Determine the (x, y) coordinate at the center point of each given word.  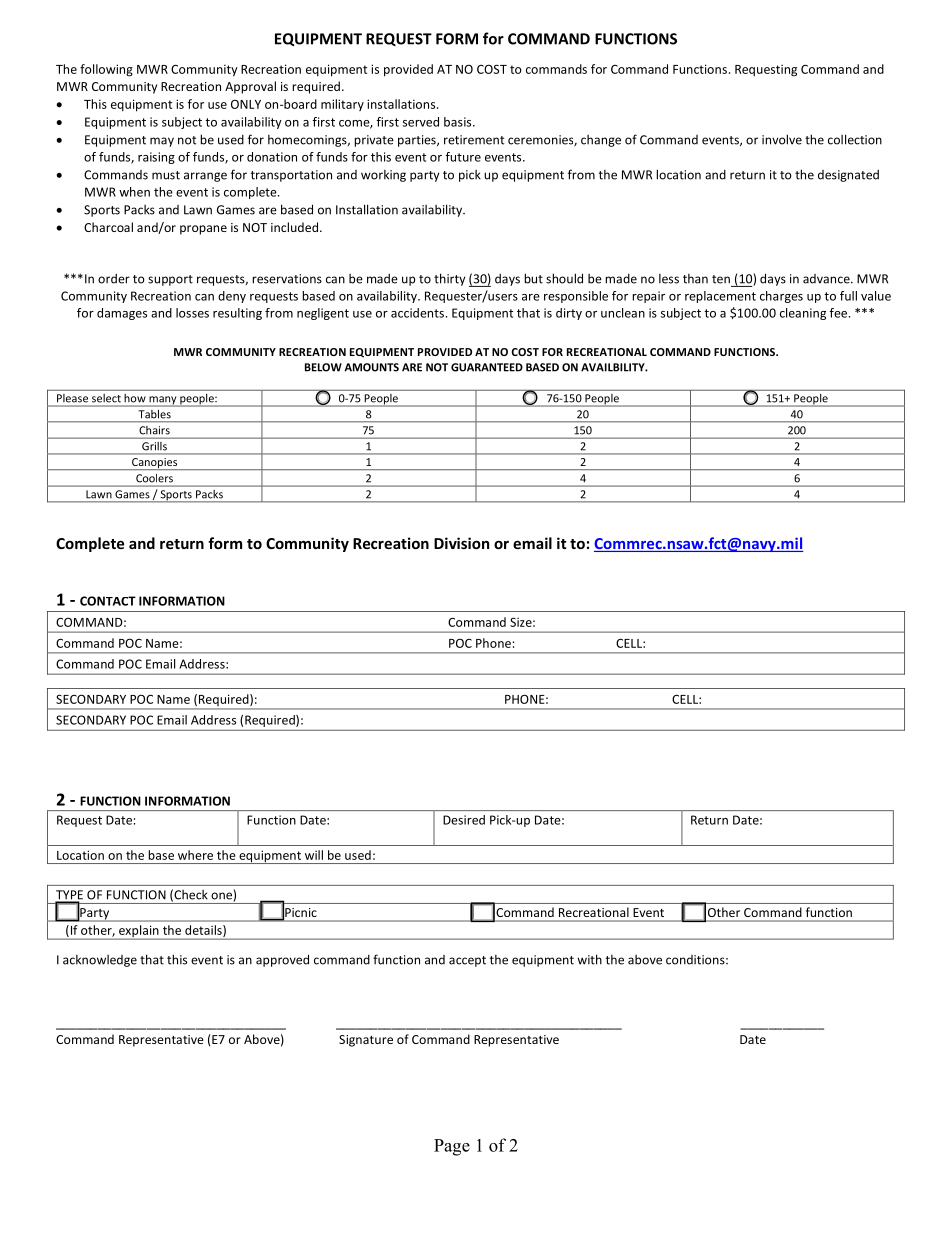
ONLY (246, 104)
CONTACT (108, 601)
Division (461, 543)
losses (192, 313)
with (589, 959)
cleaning (803, 314)
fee (839, 313)
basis (459, 122)
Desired (464, 820)
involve (782, 139)
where (195, 855)
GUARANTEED (487, 367)
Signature (366, 1041)
